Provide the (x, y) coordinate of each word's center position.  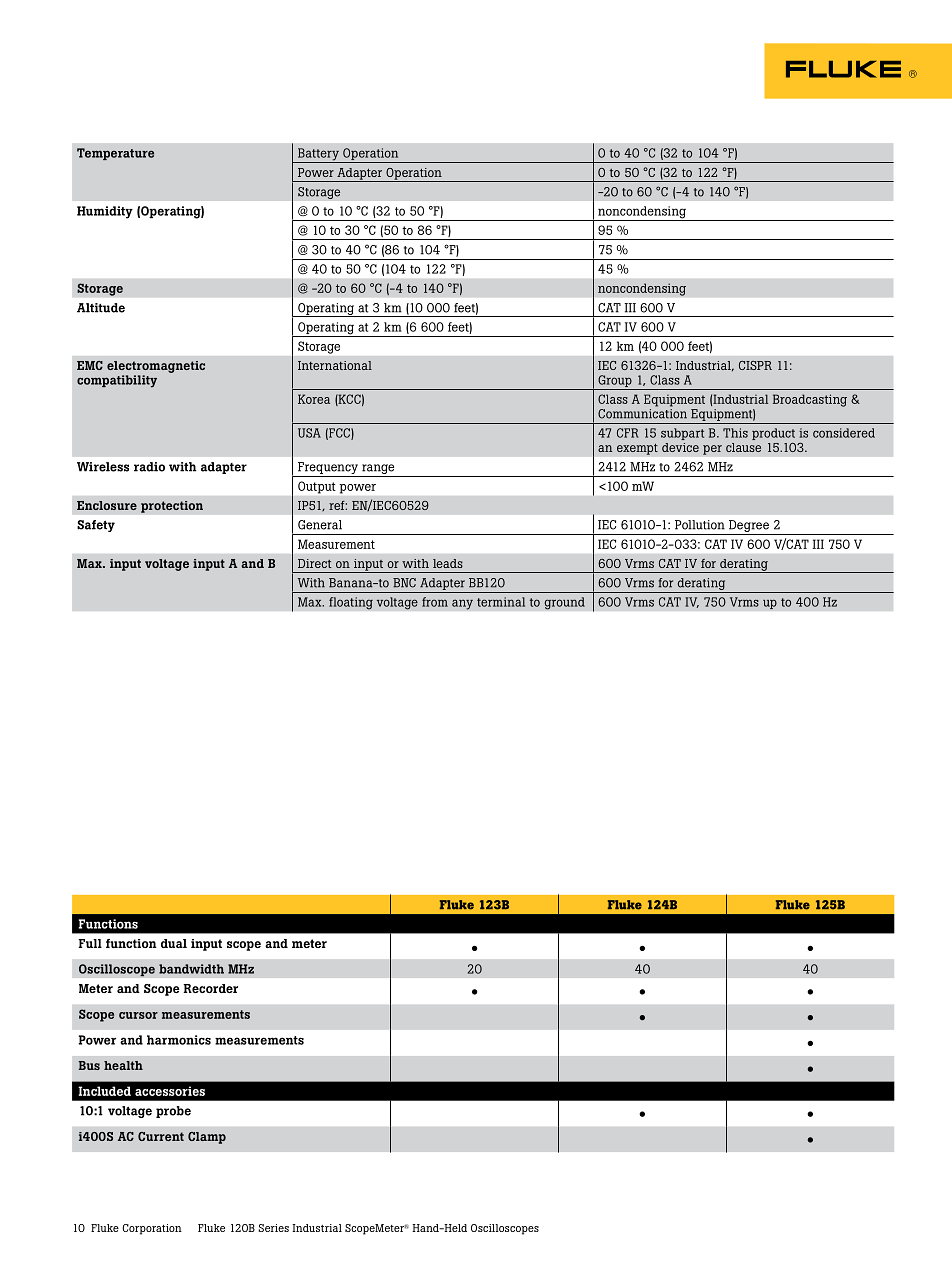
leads (448, 563)
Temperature (115, 154)
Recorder (210, 988)
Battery (318, 155)
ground (564, 603)
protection (172, 507)
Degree (748, 527)
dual (174, 943)
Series (273, 1228)
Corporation (152, 1229)
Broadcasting (810, 400)
